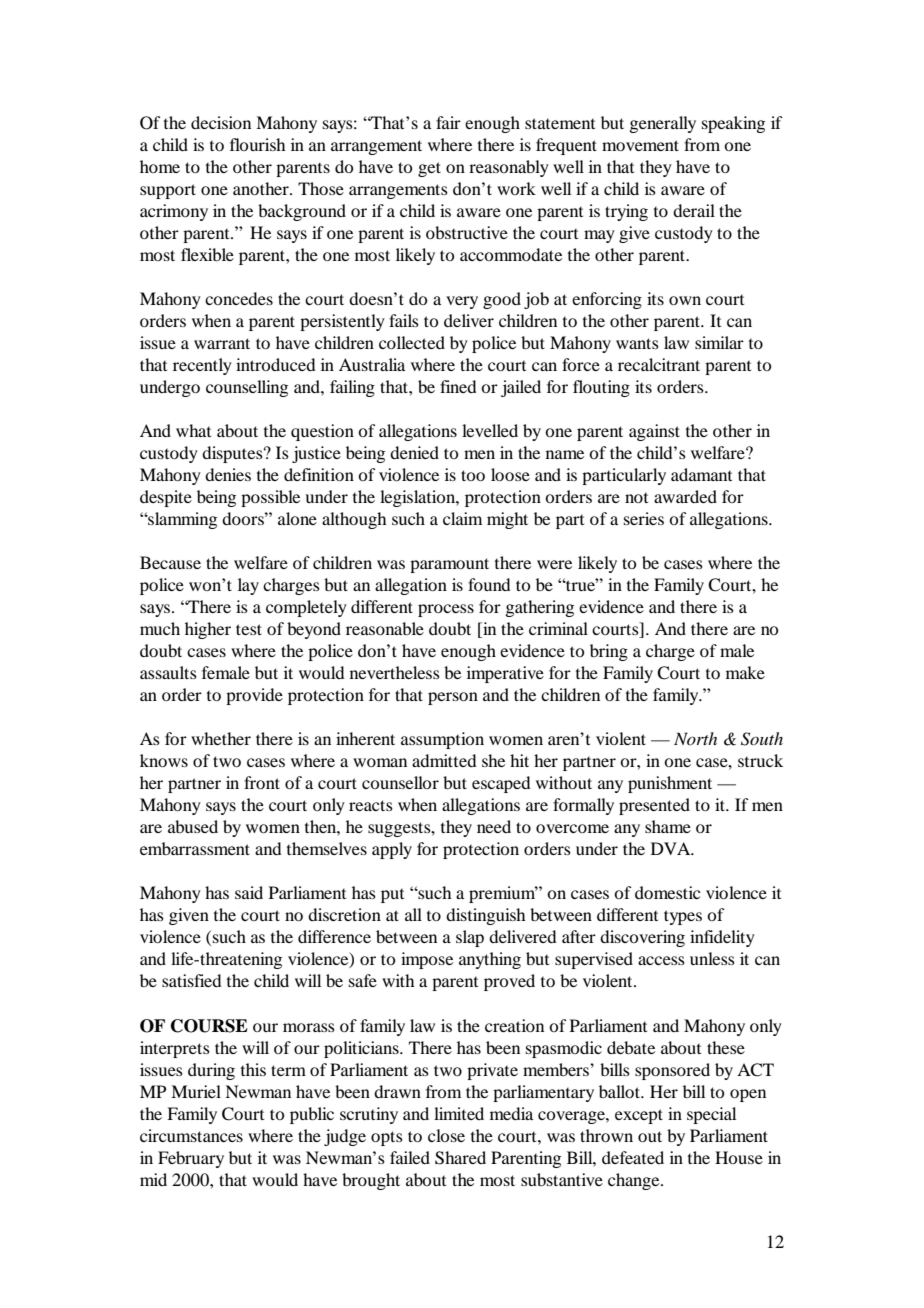  What do you see at coordinates (429, 169) in the image?
I see `get` at bounding box center [429, 169].
